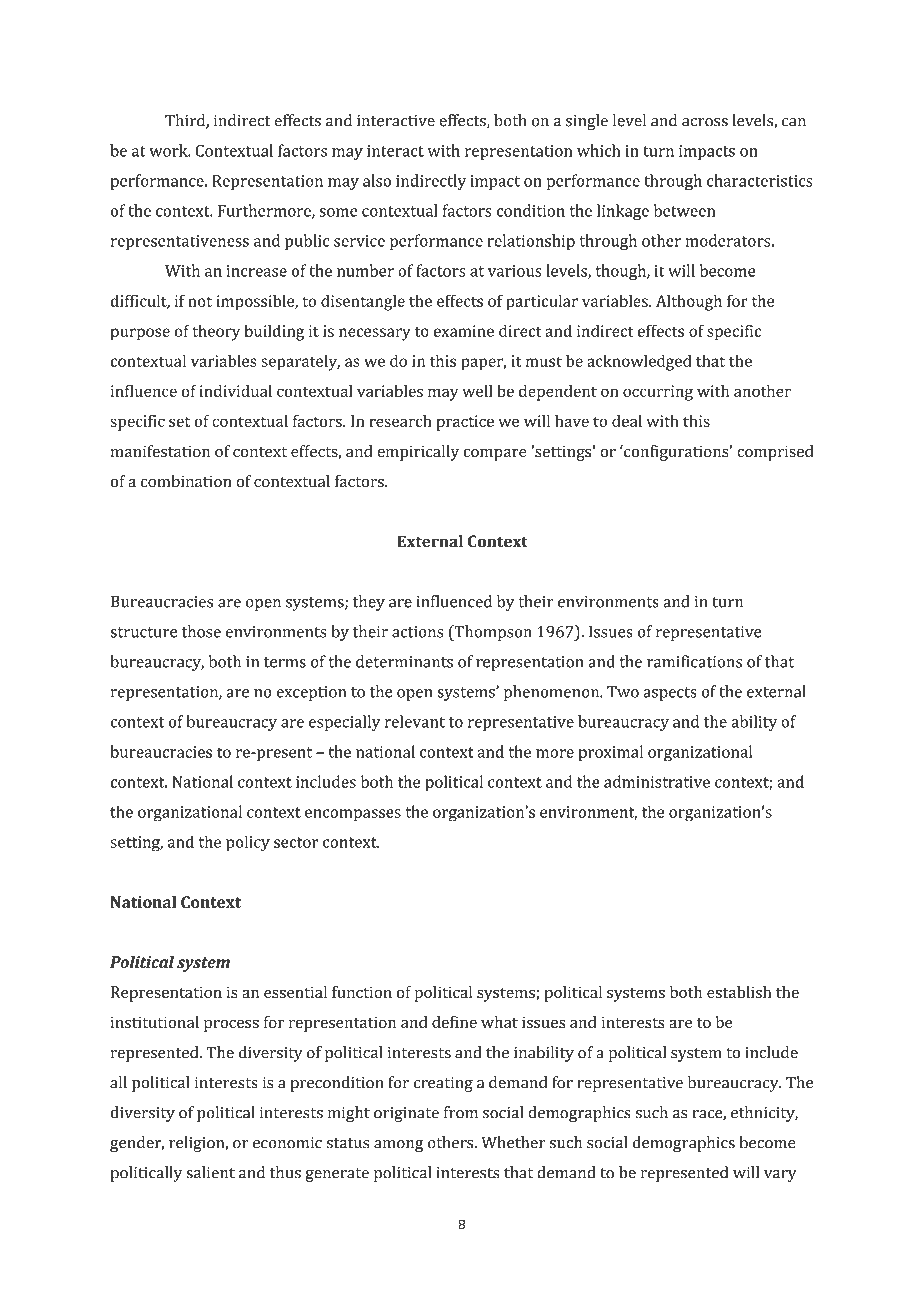 This screenshot has height=1308, width=924. I want to click on across, so click(705, 122).
